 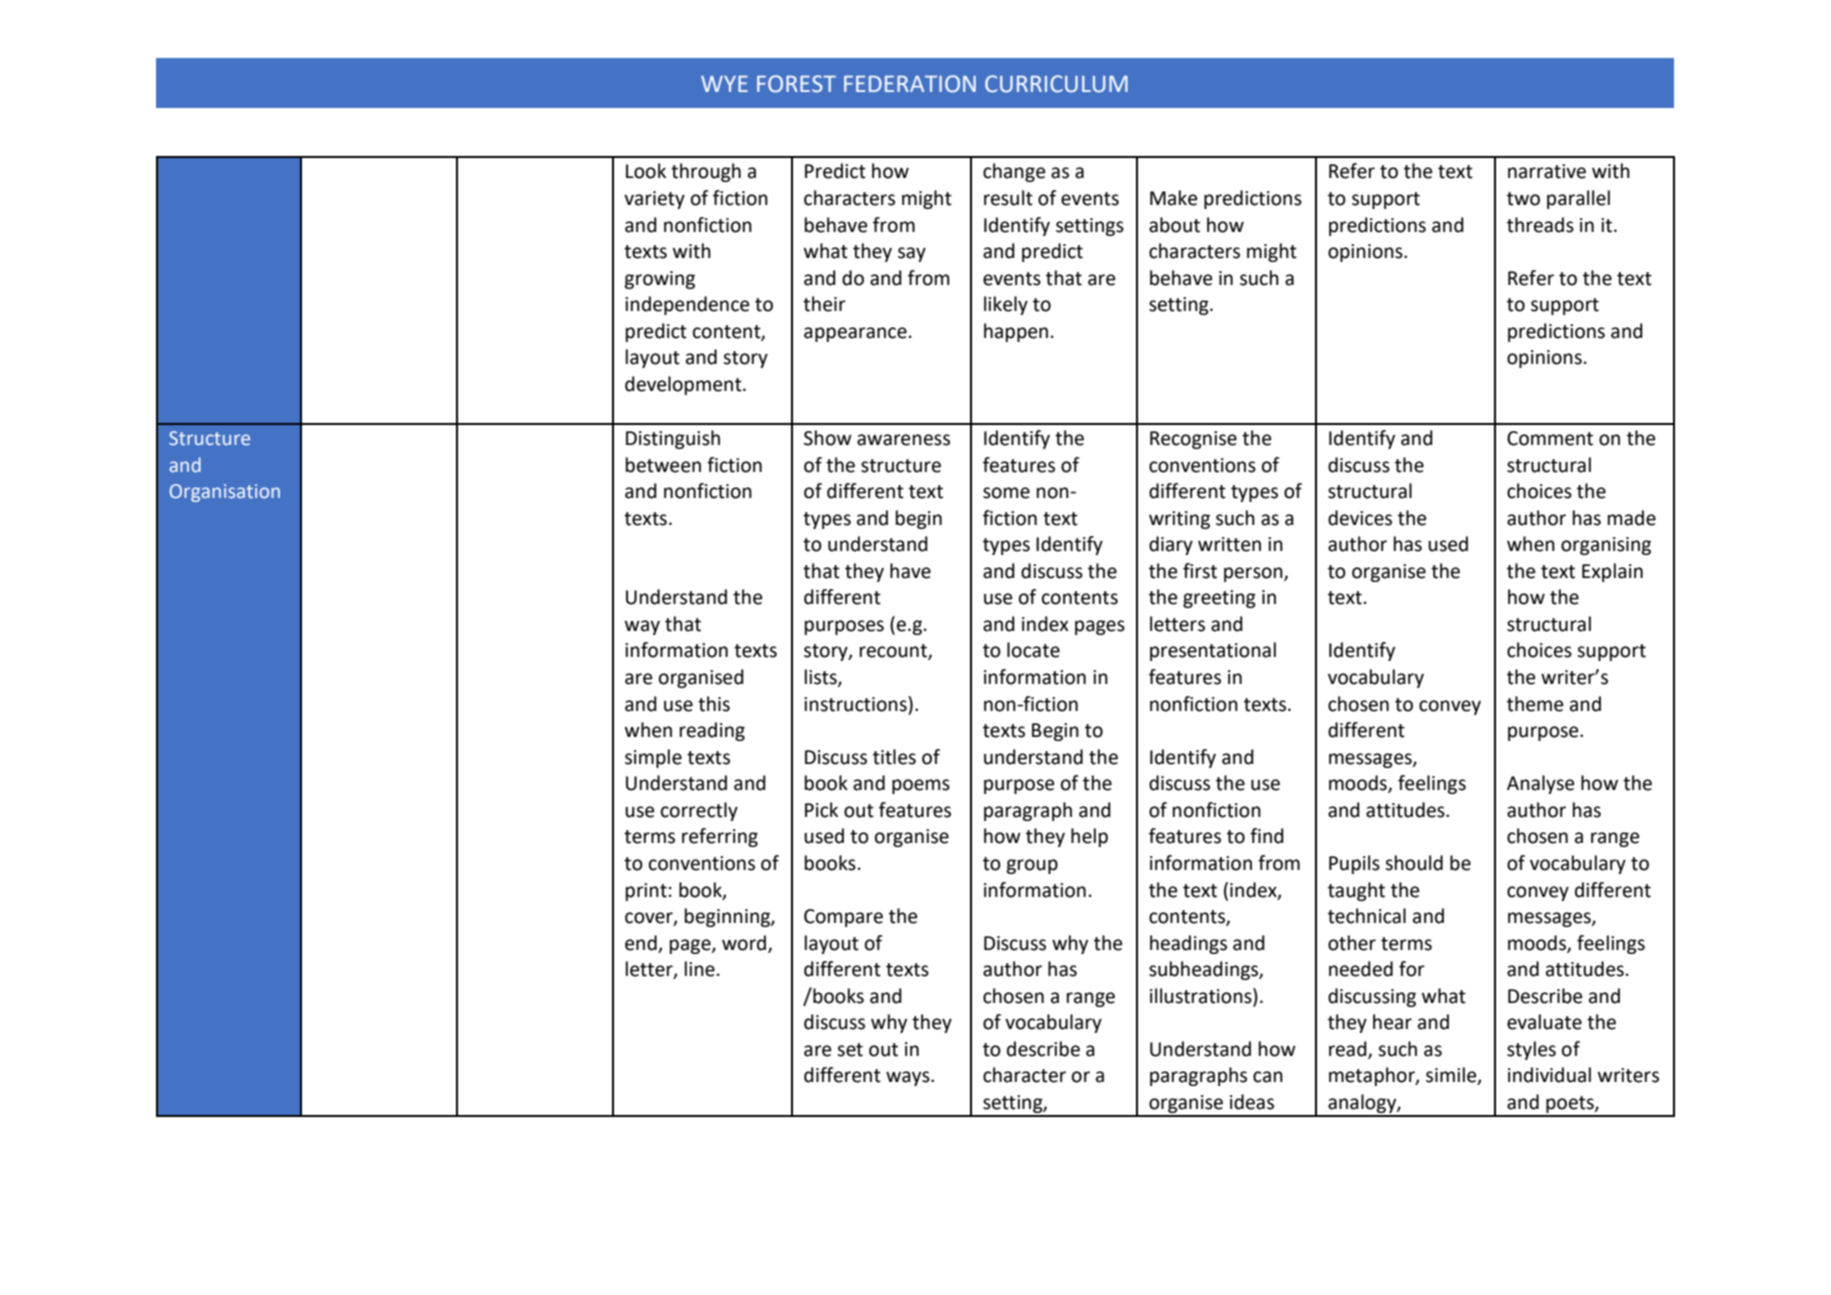 I want to click on narrative, so click(x=1547, y=171).
